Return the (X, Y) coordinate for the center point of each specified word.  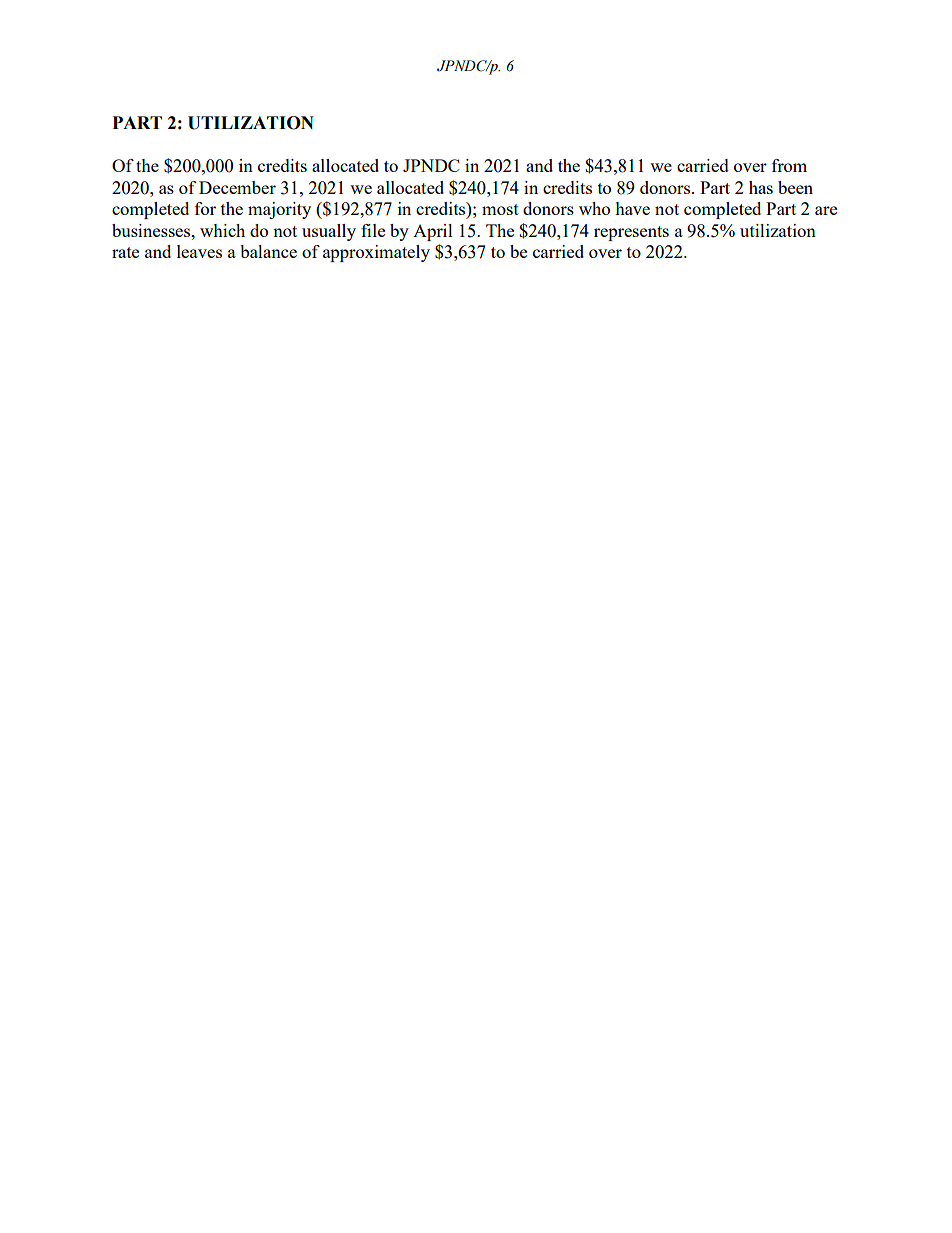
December (237, 187)
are (826, 210)
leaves (199, 251)
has (761, 187)
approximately (376, 253)
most (500, 209)
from (789, 165)
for (205, 208)
